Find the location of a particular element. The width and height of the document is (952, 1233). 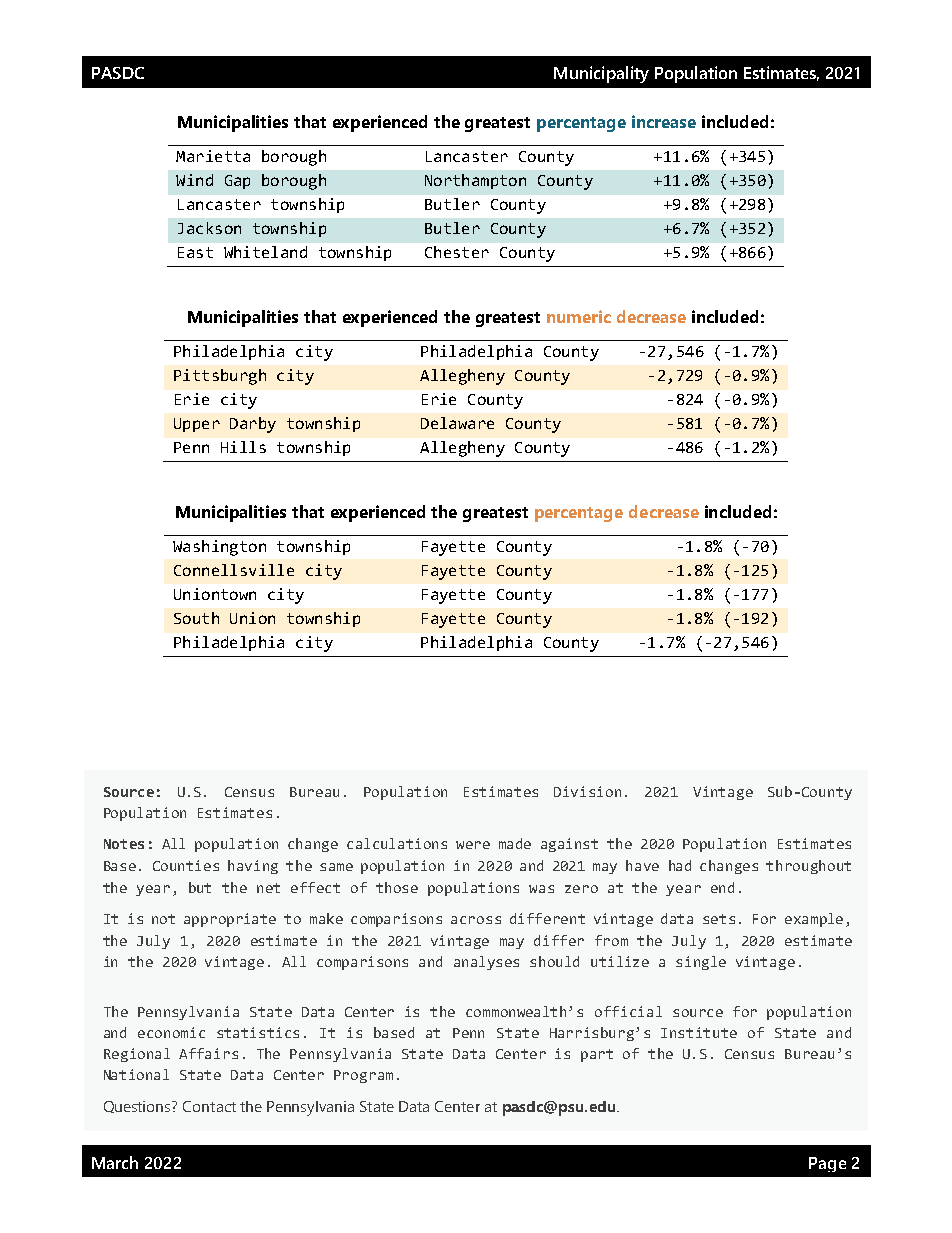

Program is located at coordinates (363, 1076).
